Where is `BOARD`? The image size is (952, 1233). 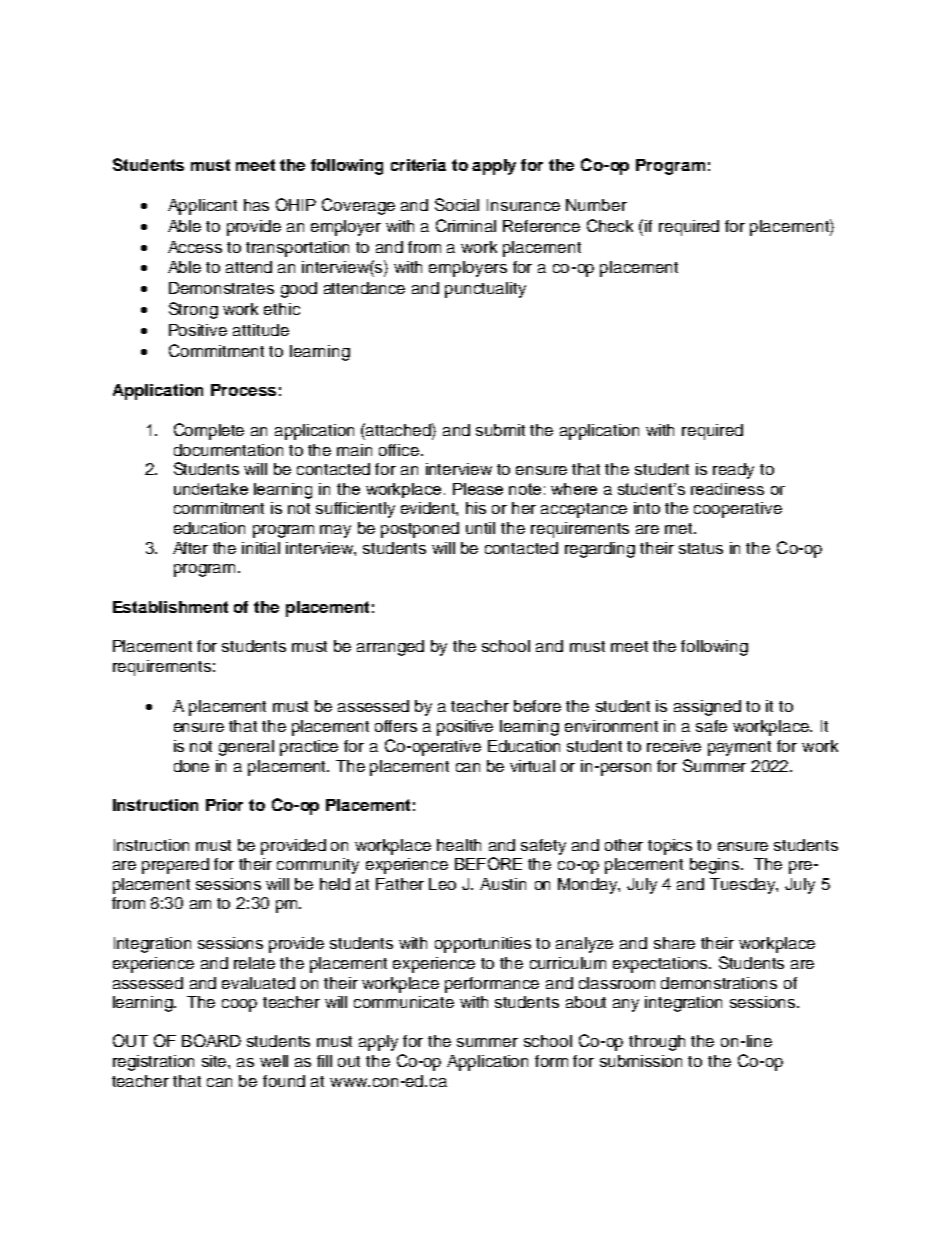
BOARD is located at coordinates (211, 1040).
